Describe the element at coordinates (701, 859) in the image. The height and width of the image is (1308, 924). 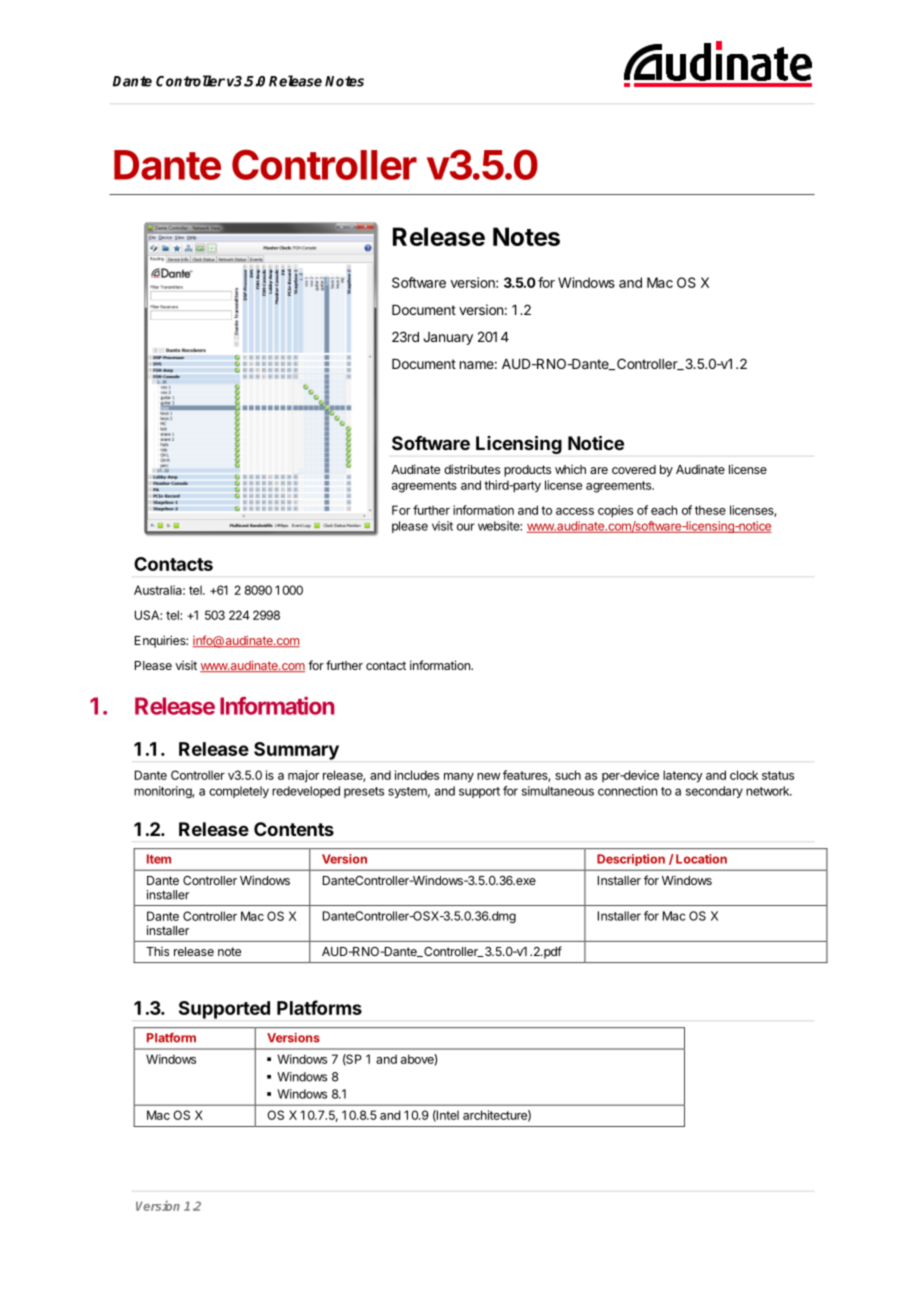
I see `Location` at that location.
